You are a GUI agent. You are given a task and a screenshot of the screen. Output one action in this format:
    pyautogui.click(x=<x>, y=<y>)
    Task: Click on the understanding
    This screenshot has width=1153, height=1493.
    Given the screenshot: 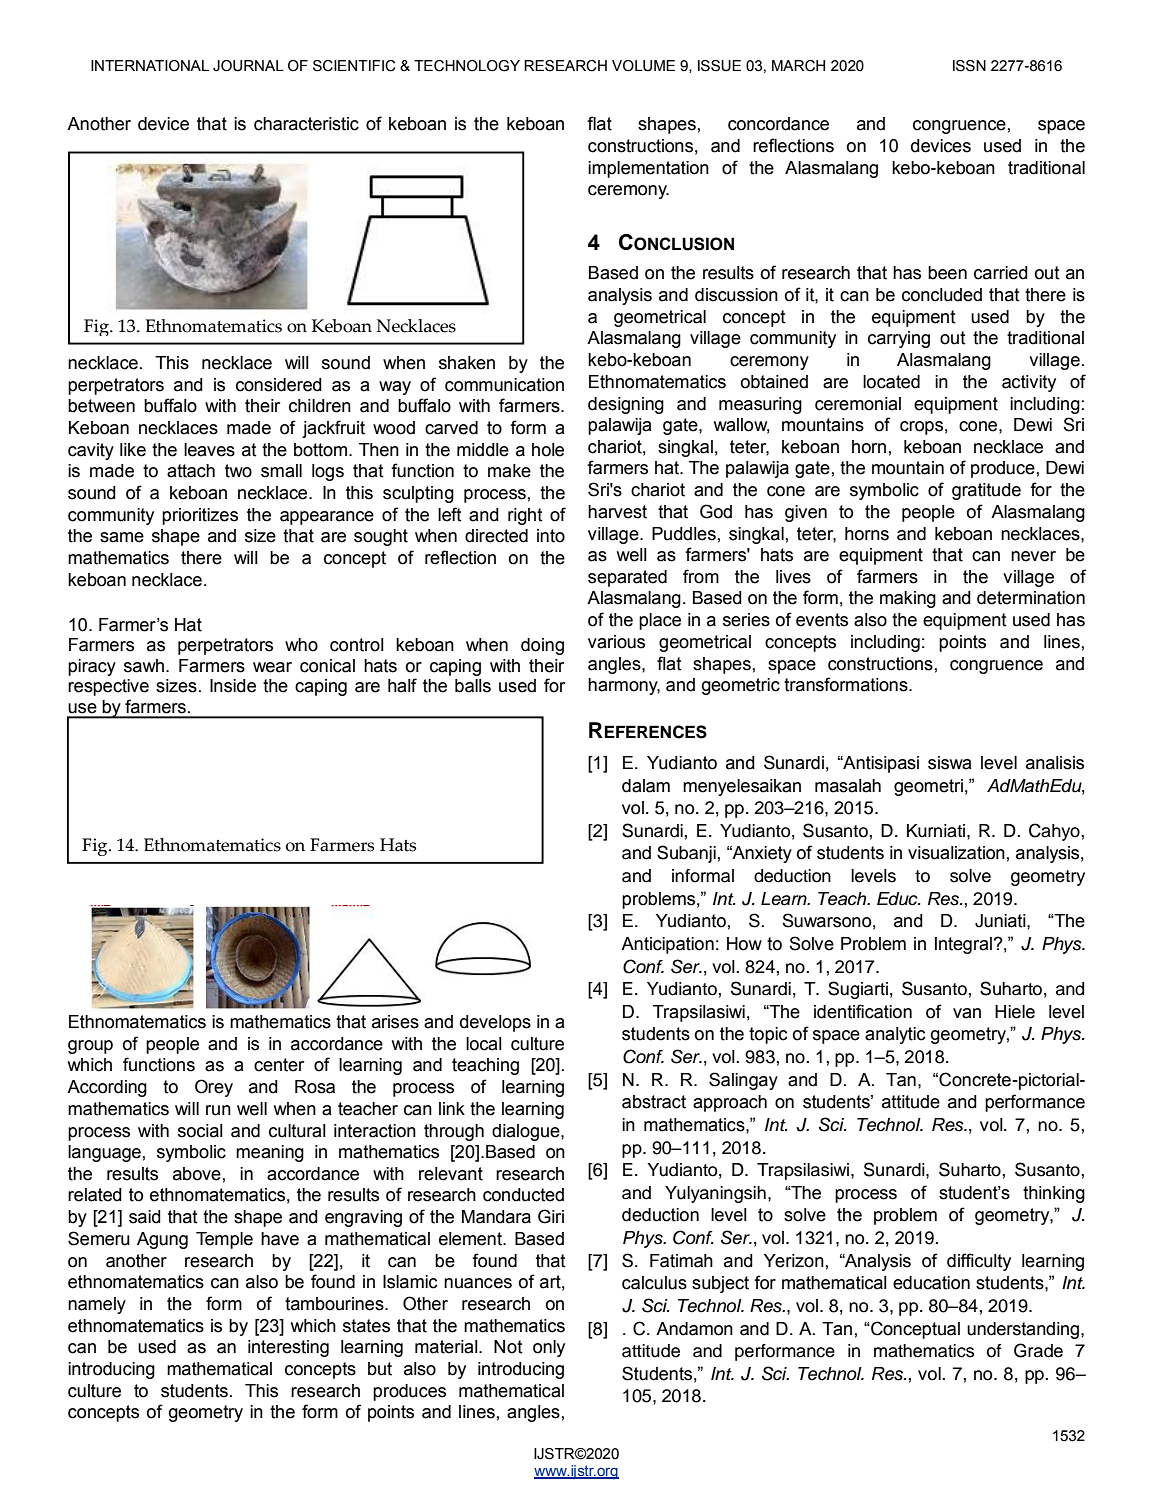 What is the action you would take?
    pyautogui.click(x=1023, y=1330)
